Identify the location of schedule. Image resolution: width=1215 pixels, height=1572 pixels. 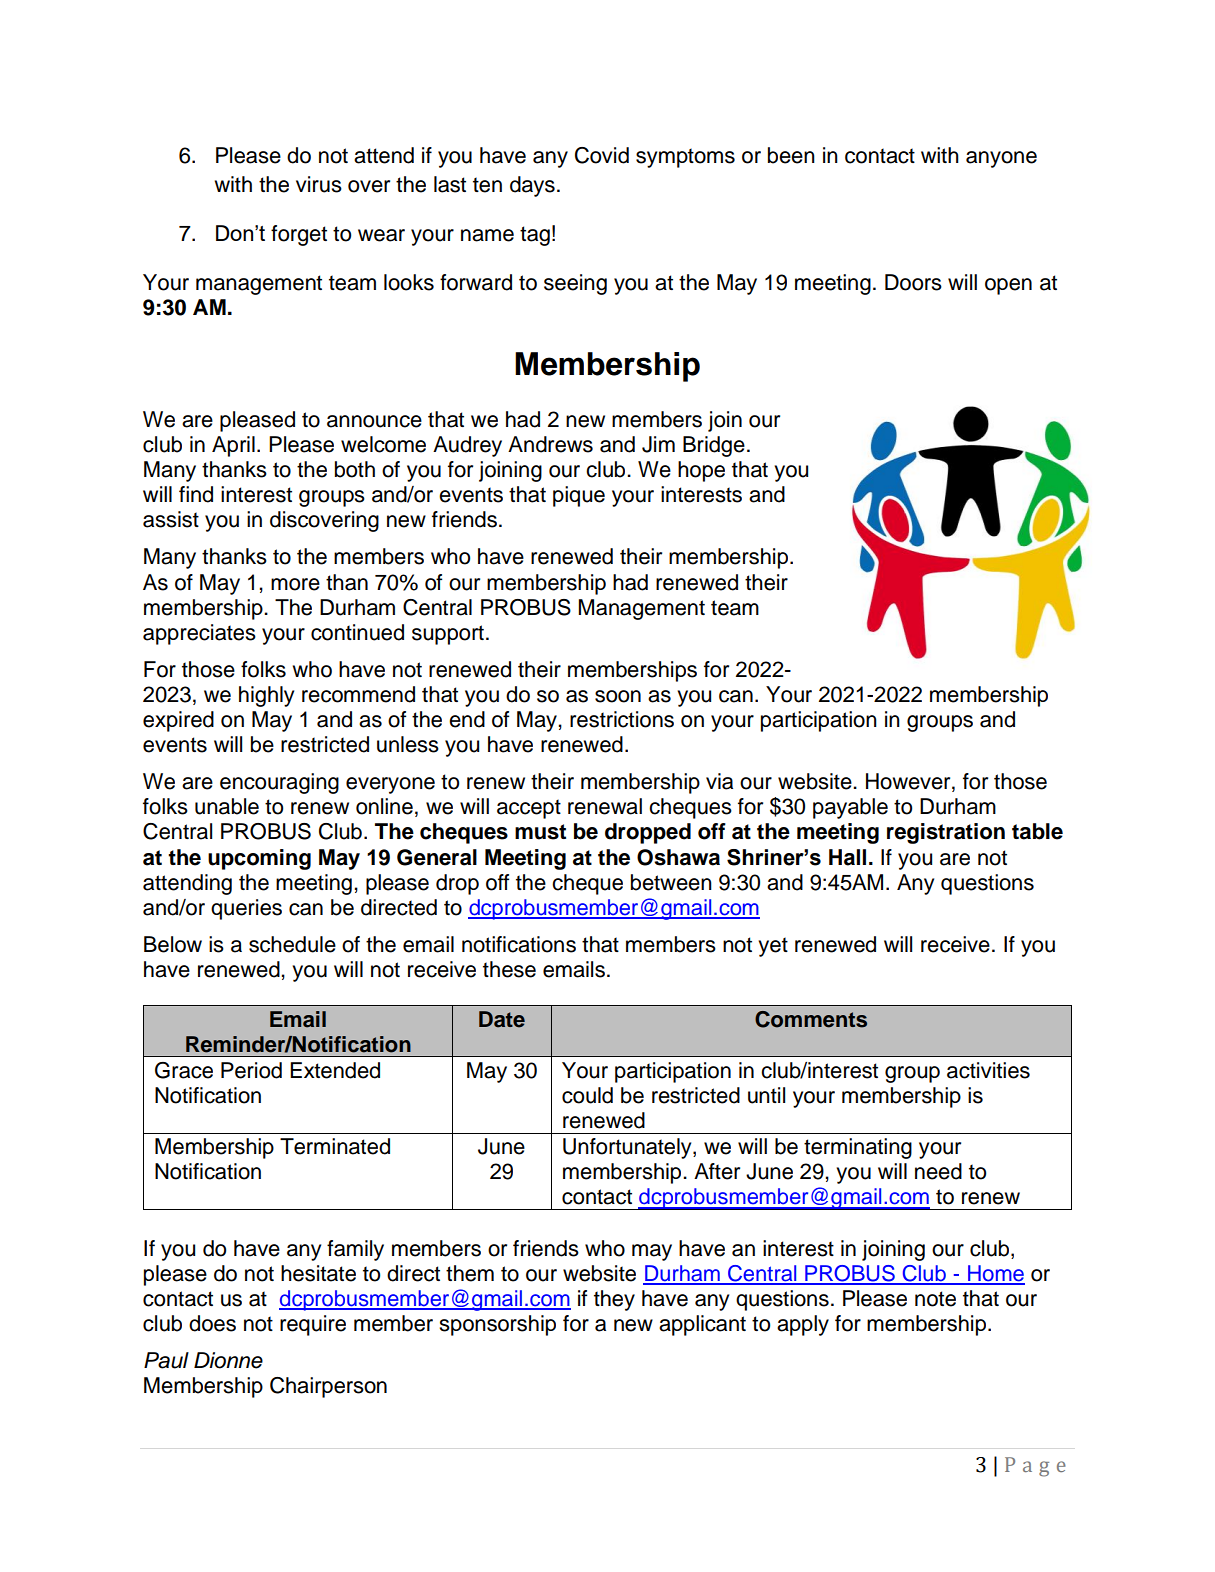
(292, 944).
